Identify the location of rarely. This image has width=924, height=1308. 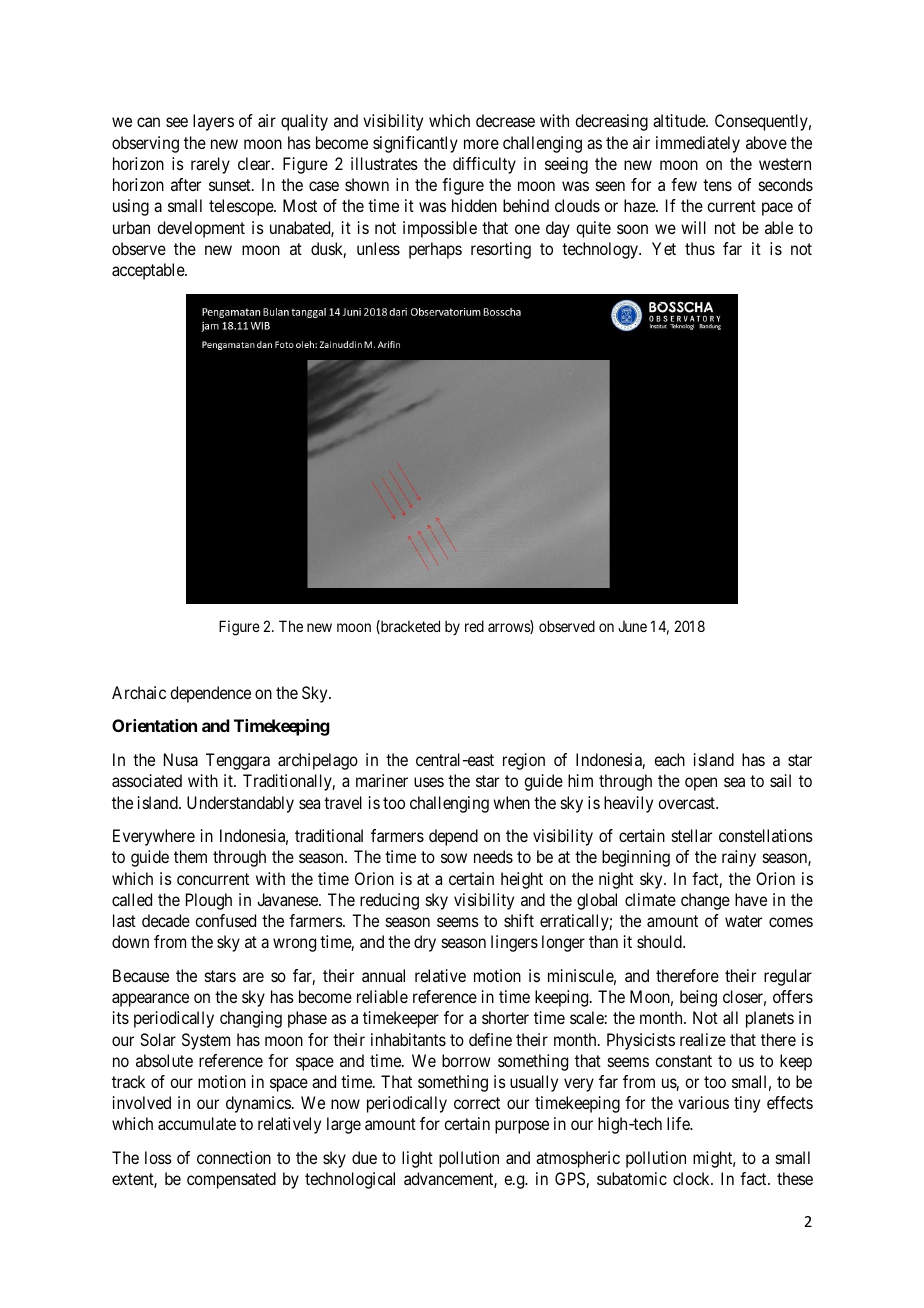
(210, 165).
